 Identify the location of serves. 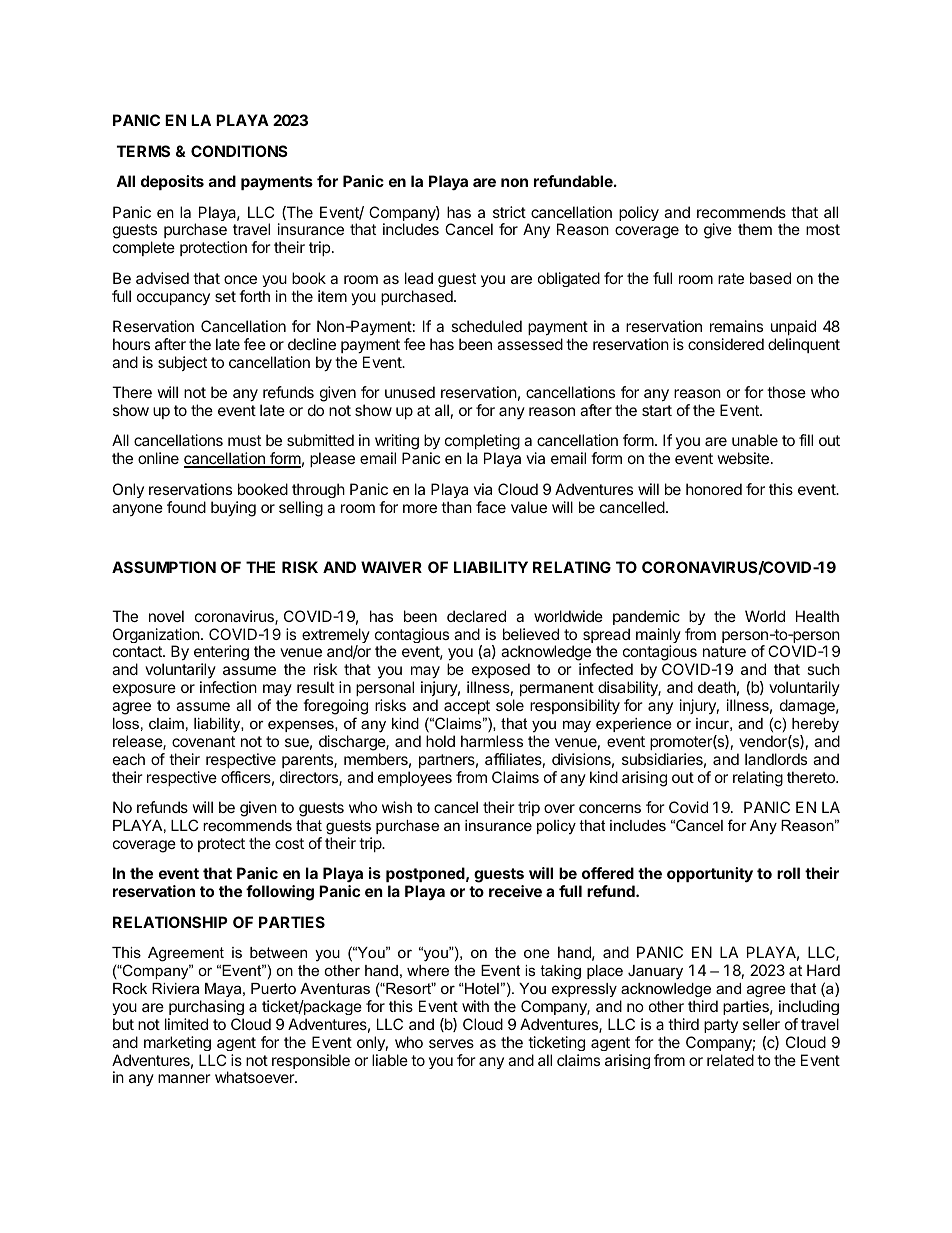
(451, 1043).
